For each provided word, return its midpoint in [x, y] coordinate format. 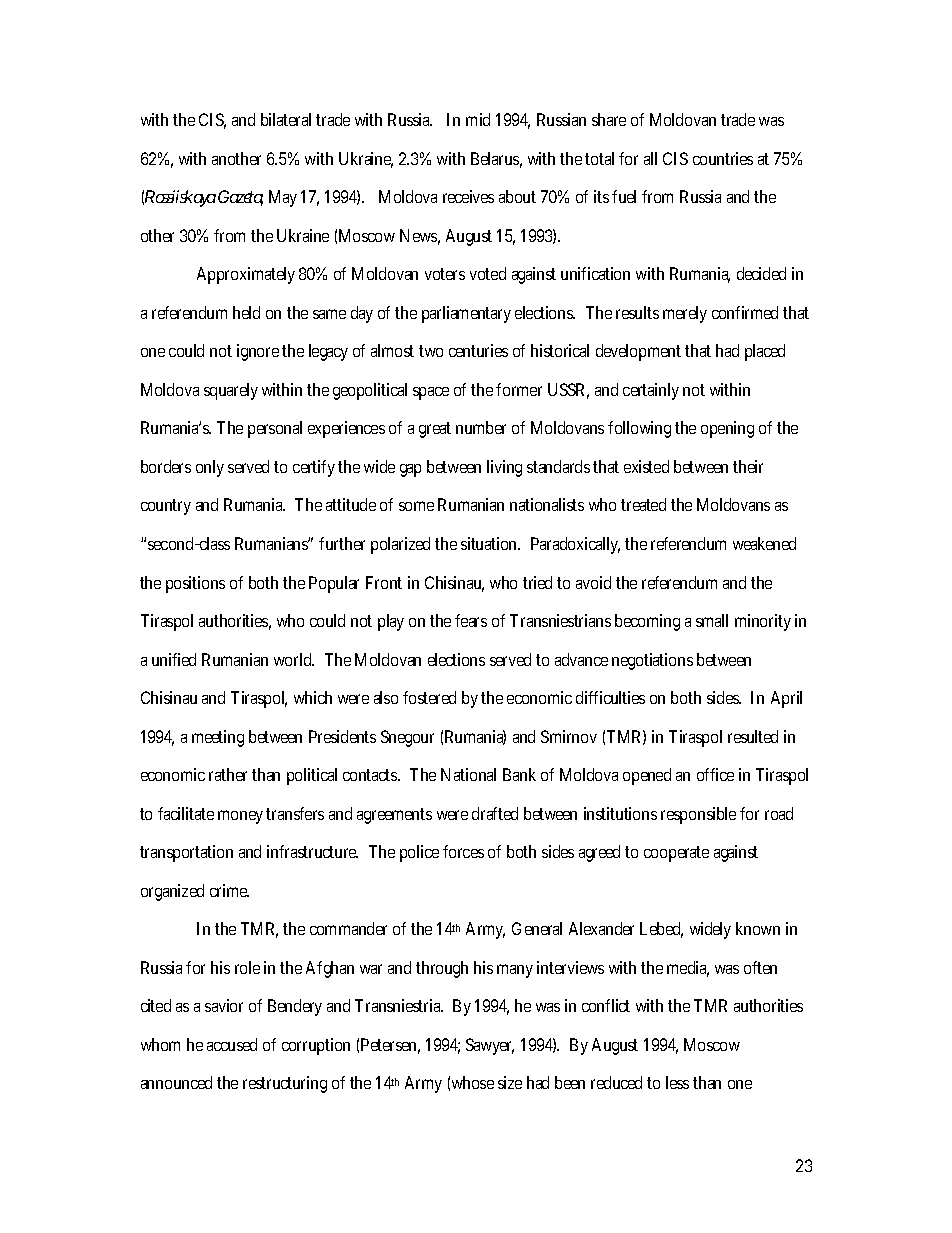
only [210, 468]
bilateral [286, 119]
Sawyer [490, 1046]
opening [727, 429]
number [481, 427]
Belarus [496, 160]
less [677, 1082]
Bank [519, 774]
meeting [218, 738]
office [715, 774]
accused [232, 1044]
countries [723, 158]
